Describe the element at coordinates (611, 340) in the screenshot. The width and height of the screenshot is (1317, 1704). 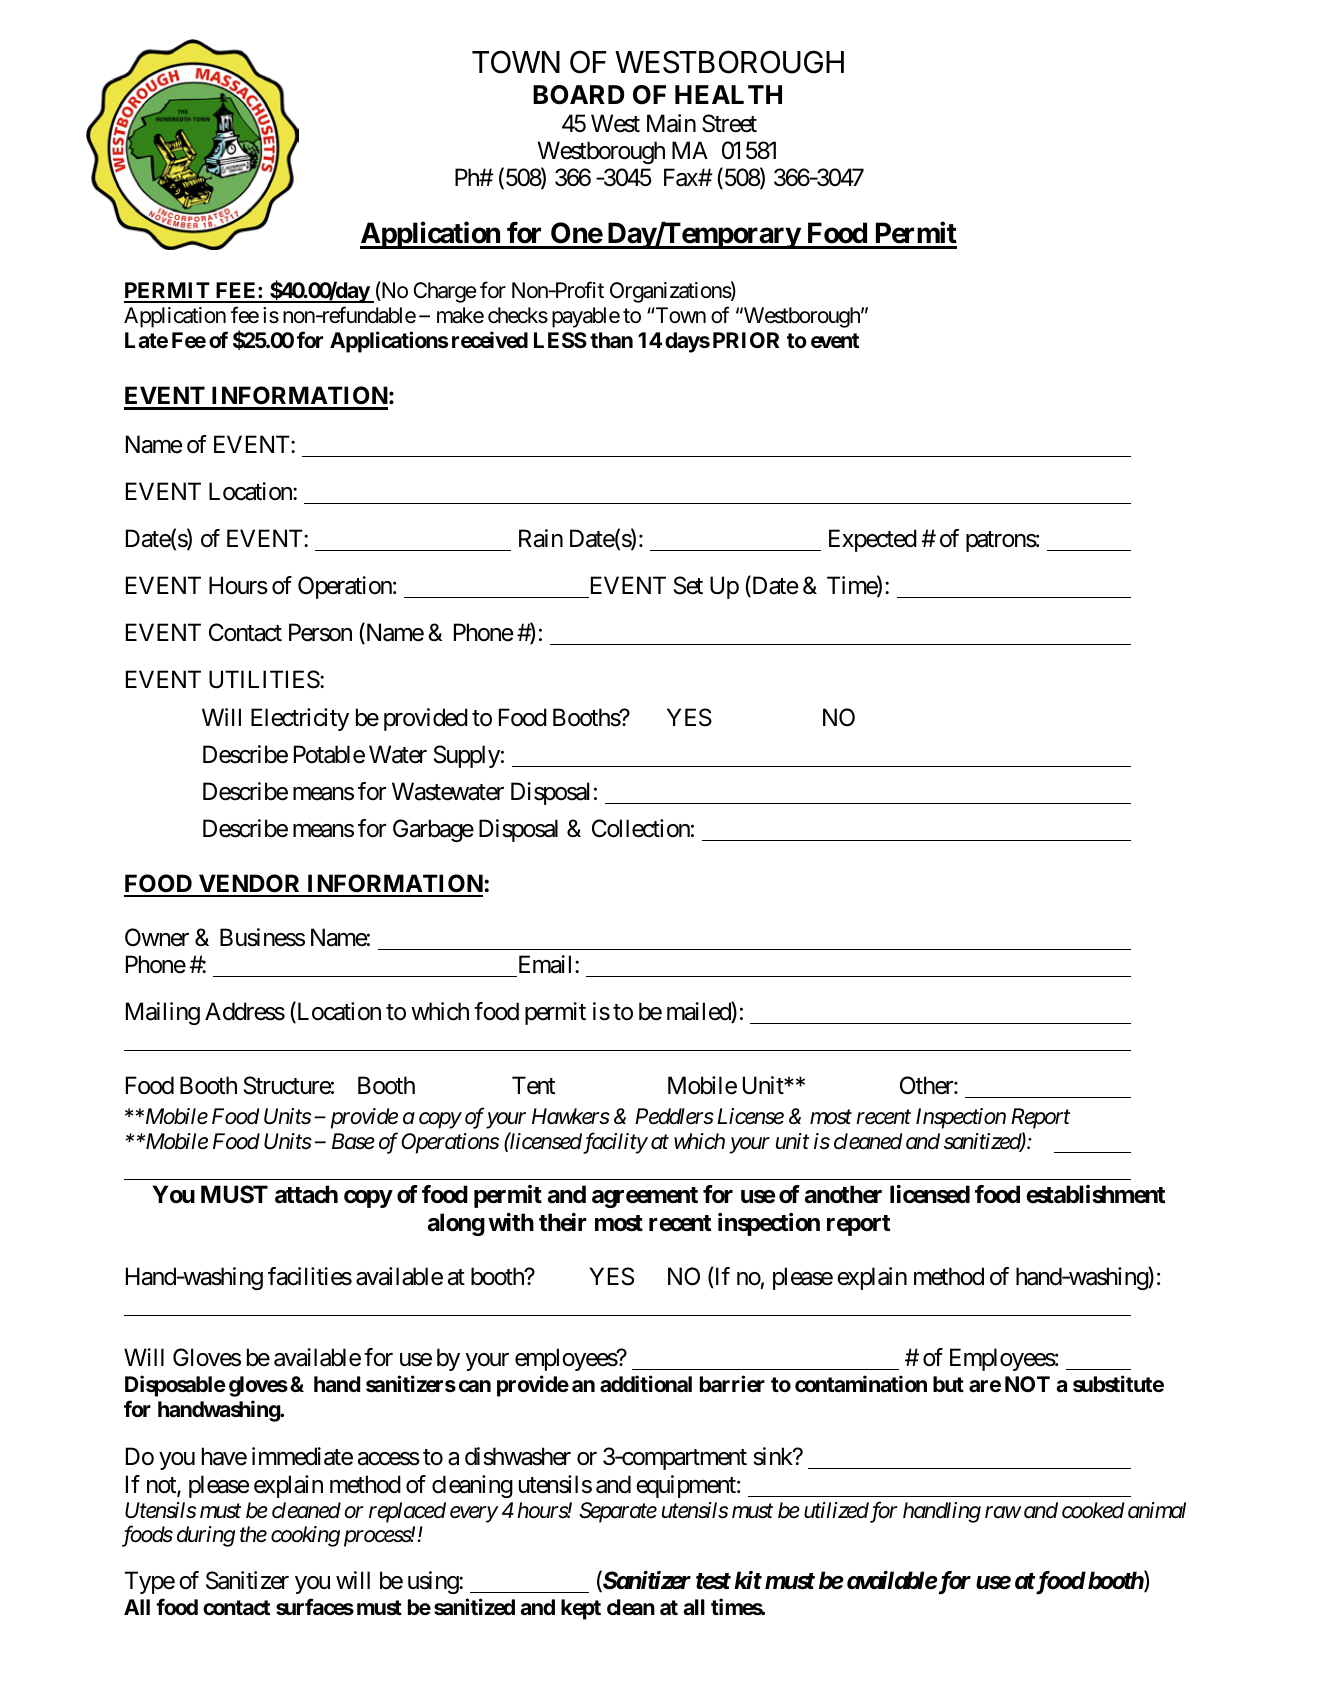
I see `than` at that location.
